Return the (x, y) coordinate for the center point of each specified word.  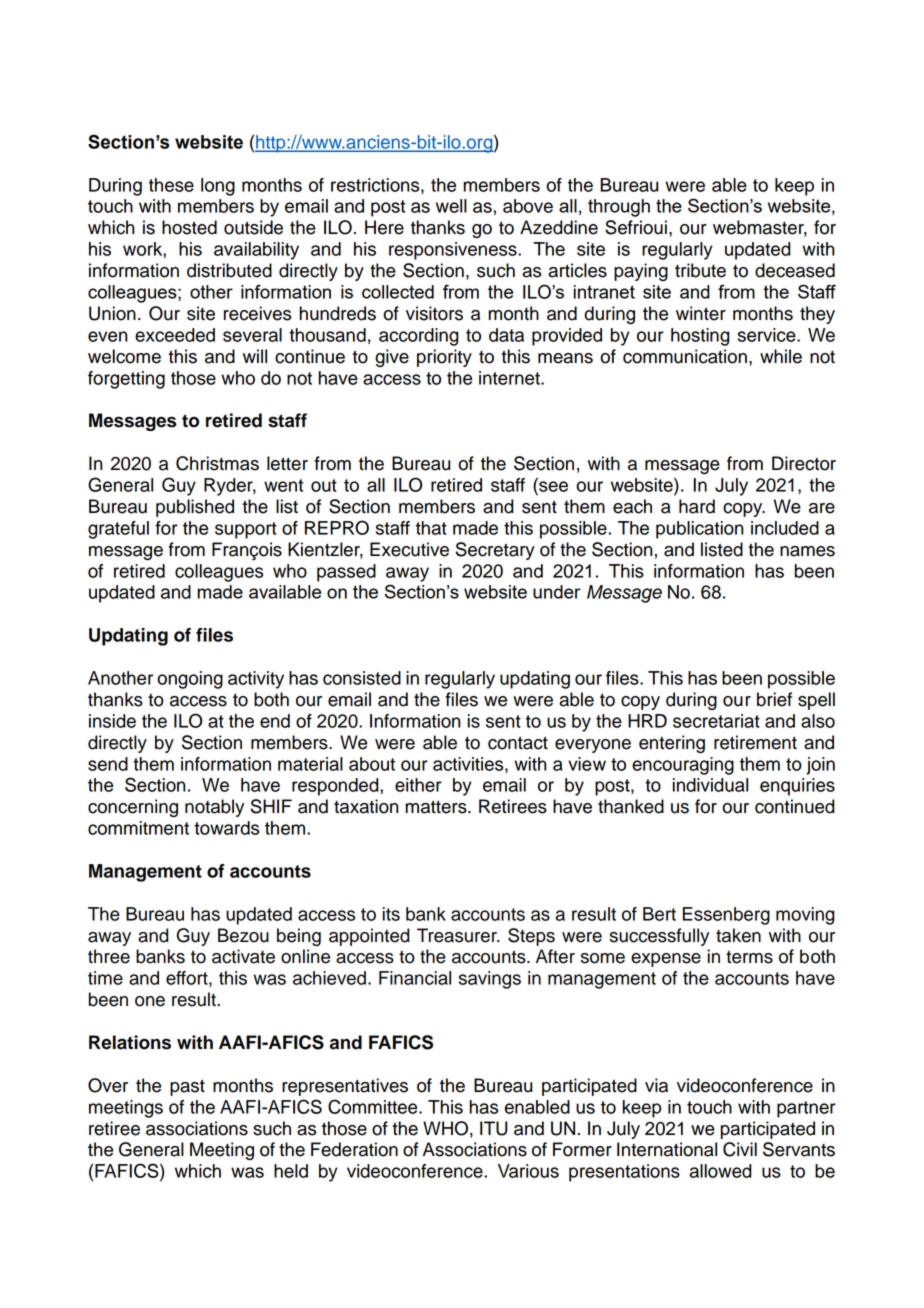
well (451, 206)
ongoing (190, 680)
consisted (362, 678)
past (187, 1087)
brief (774, 699)
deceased (795, 270)
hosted (189, 227)
